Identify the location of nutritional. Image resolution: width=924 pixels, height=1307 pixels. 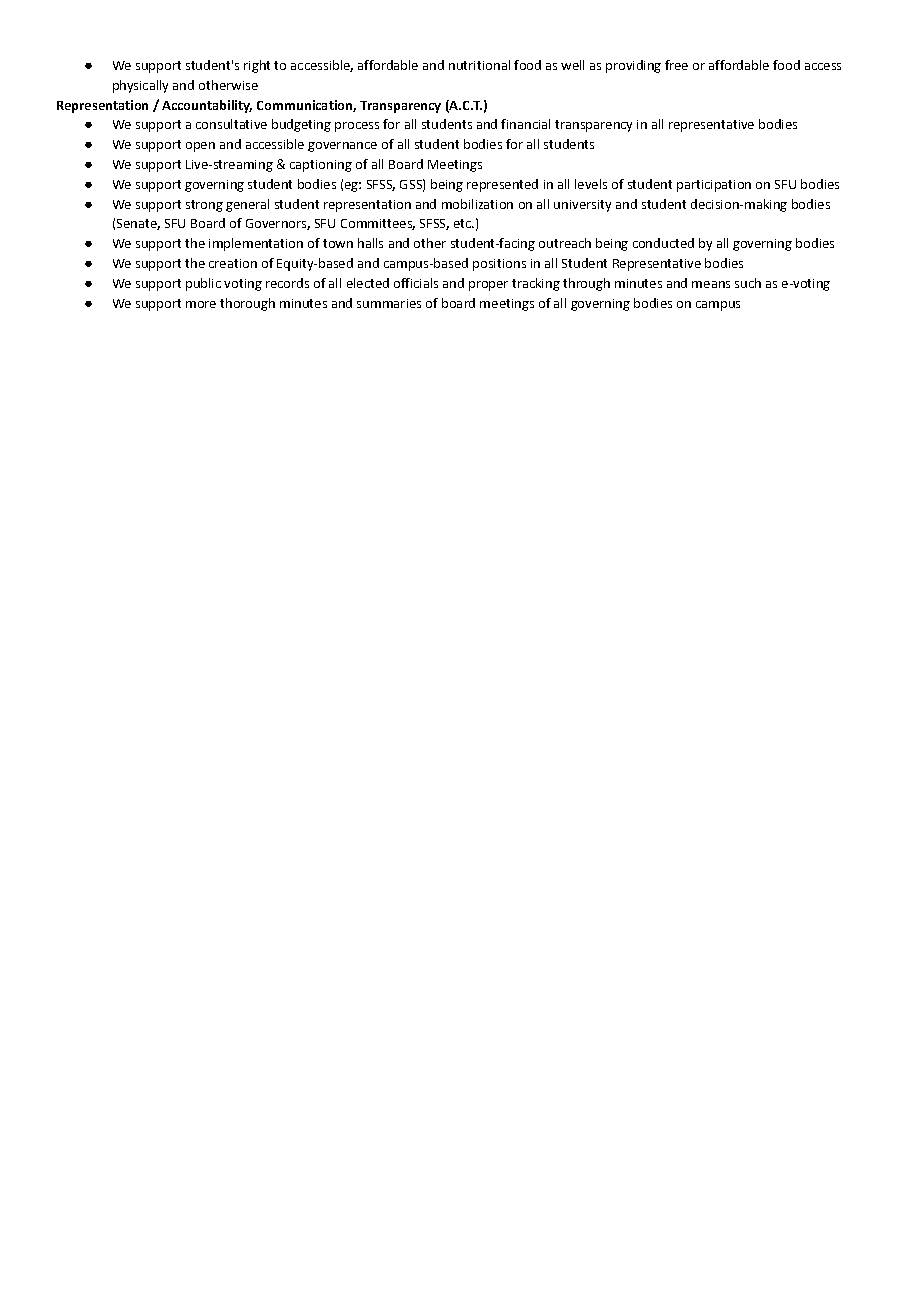
(479, 65).
